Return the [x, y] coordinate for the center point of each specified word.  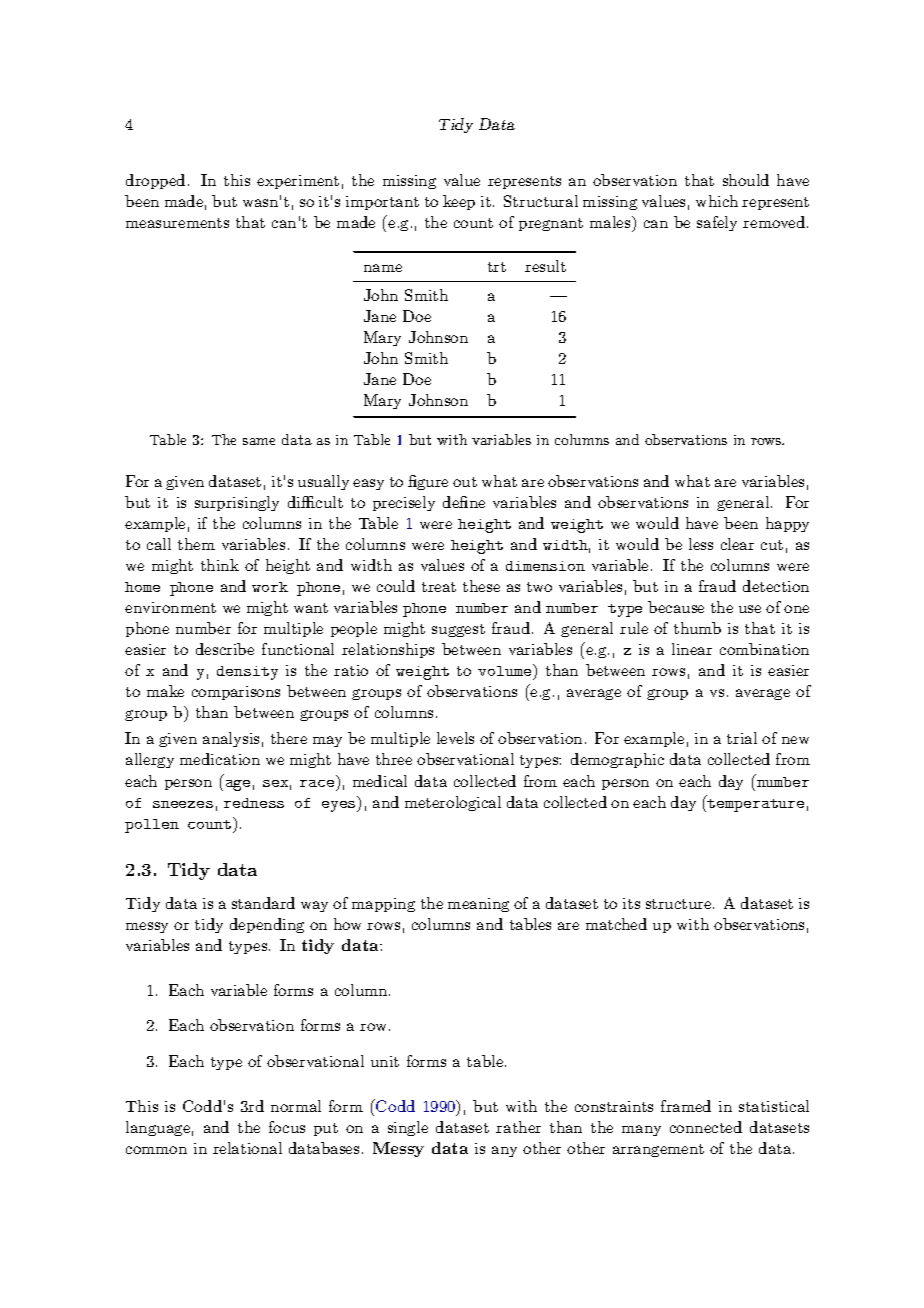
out [465, 482]
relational [247, 1148]
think [220, 565]
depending [267, 925]
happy [787, 524]
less [701, 544]
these [481, 586]
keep [459, 202]
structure [678, 904]
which [717, 201]
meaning [478, 905]
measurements [177, 223]
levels [455, 738]
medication [220, 759]
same [259, 441]
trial [742, 738]
